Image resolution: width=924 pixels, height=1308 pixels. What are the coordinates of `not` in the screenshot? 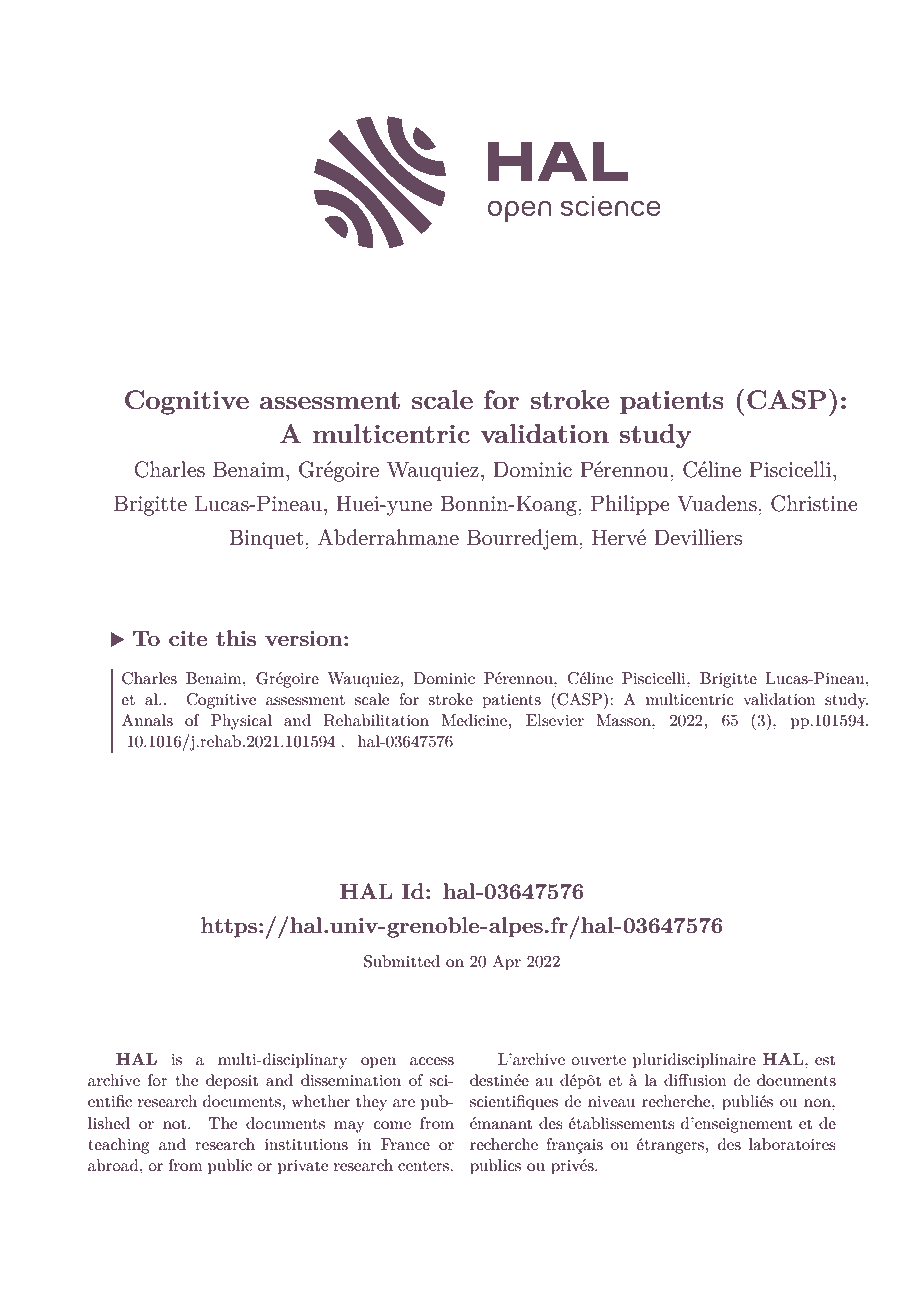 It's located at (176, 1124).
